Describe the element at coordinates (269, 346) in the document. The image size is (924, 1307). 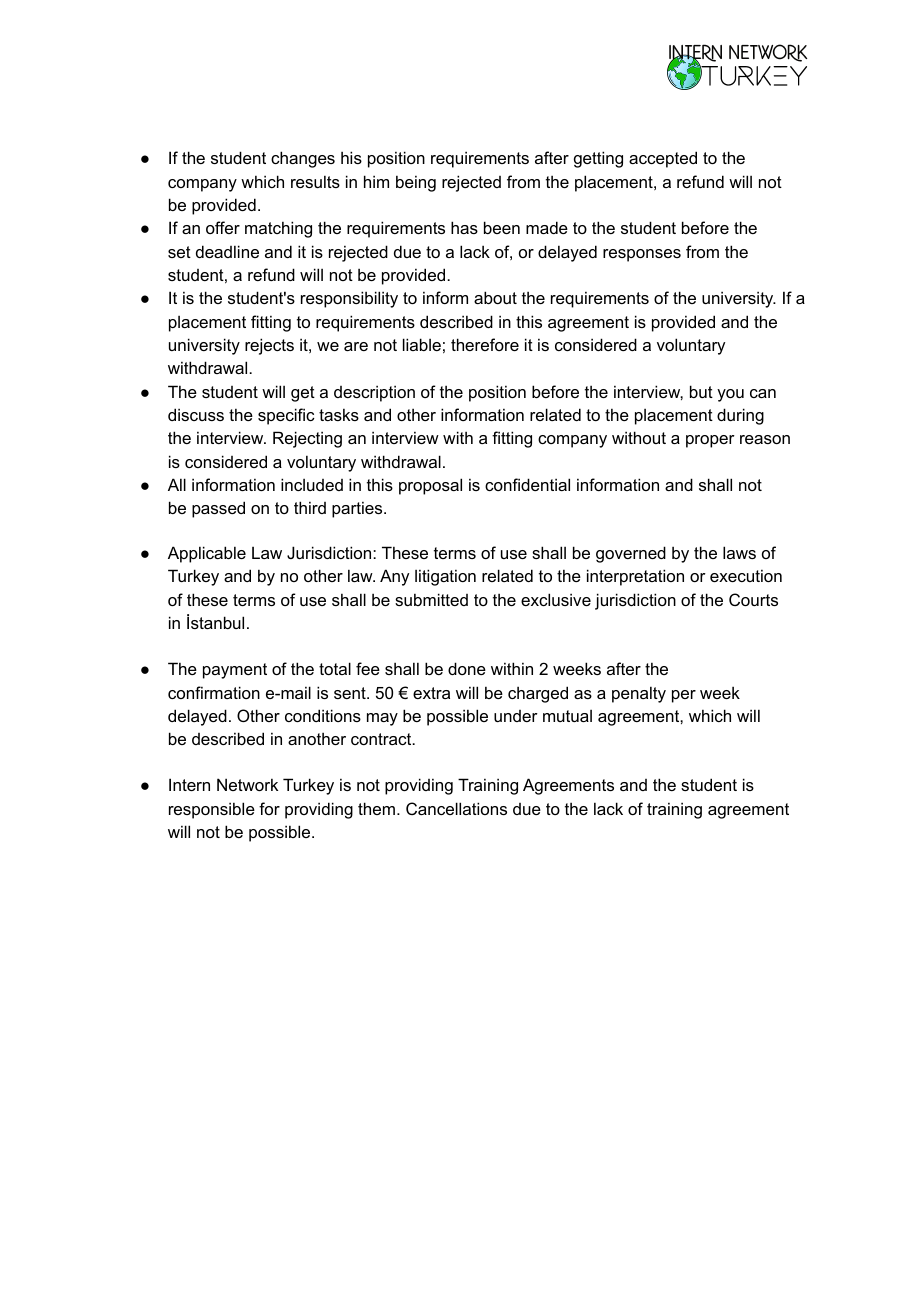
I see `rejects` at that location.
